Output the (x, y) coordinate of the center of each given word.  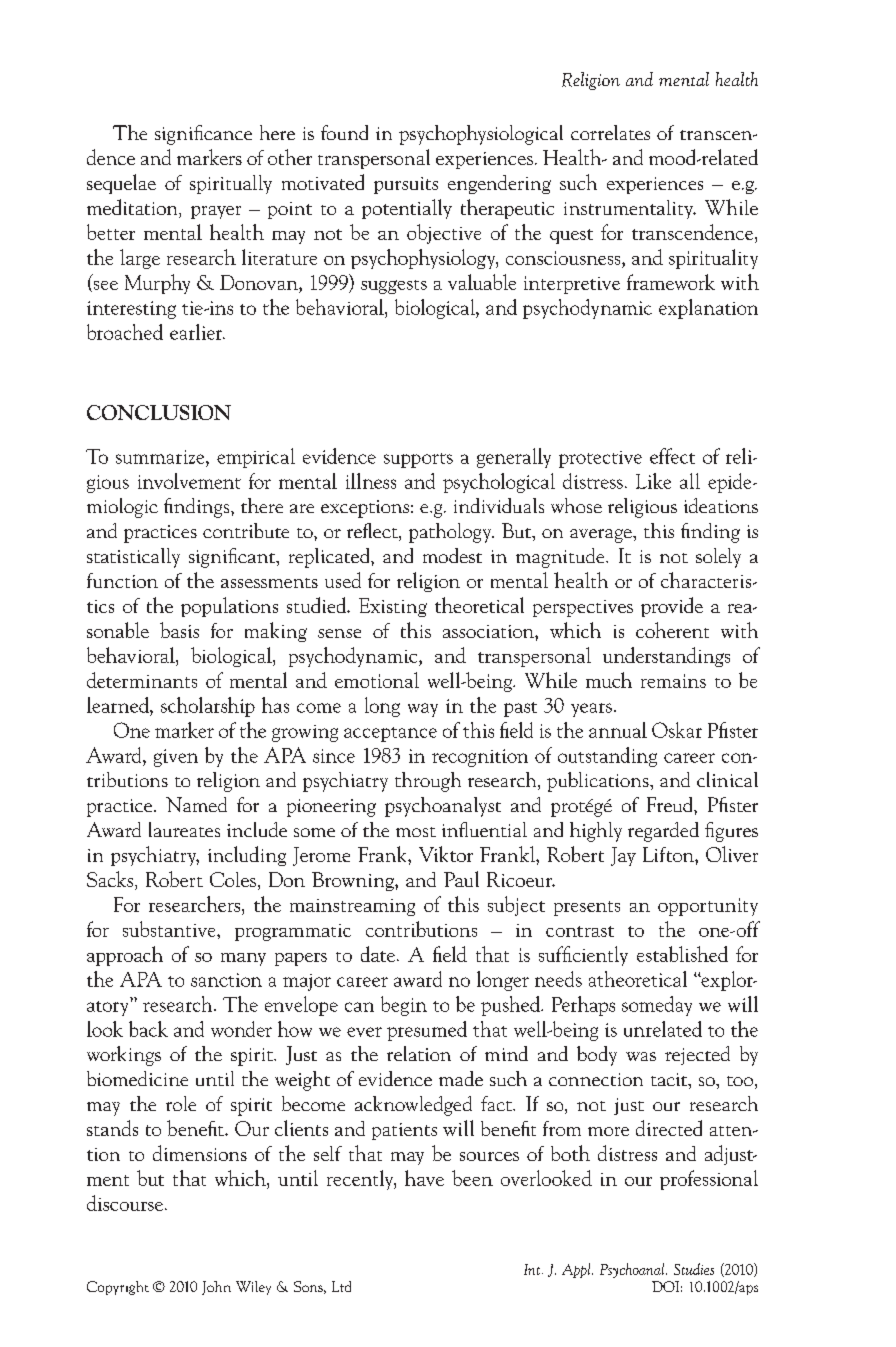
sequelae (121, 184)
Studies (694, 1269)
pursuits (406, 185)
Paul (461, 879)
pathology (451, 533)
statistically (133, 558)
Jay (623, 856)
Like (653, 481)
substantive (170, 929)
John (216, 1288)
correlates (610, 132)
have (424, 1178)
